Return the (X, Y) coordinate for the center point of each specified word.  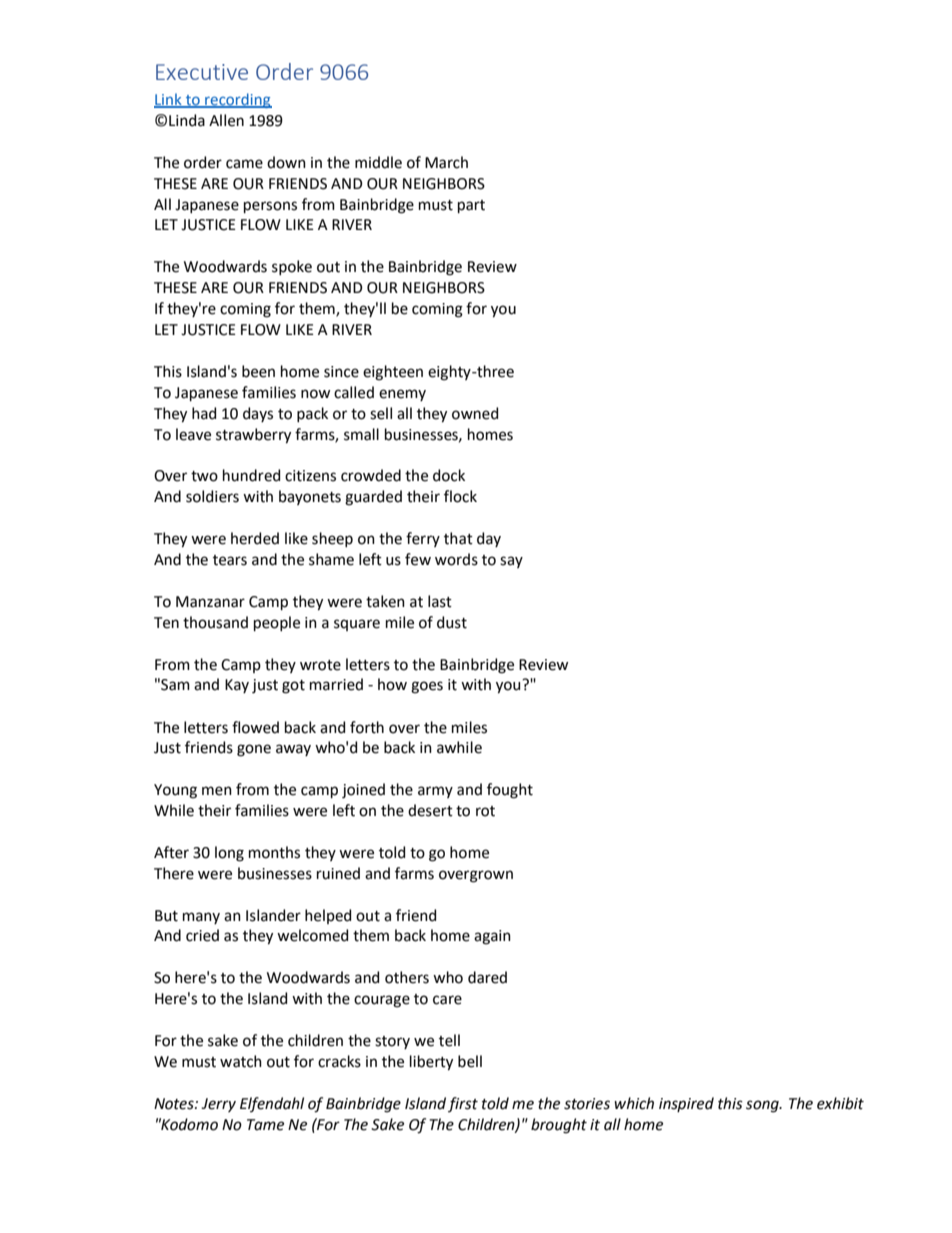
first (463, 1104)
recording (237, 100)
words (456, 559)
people (277, 623)
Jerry (218, 1105)
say (511, 562)
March (446, 162)
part (471, 206)
